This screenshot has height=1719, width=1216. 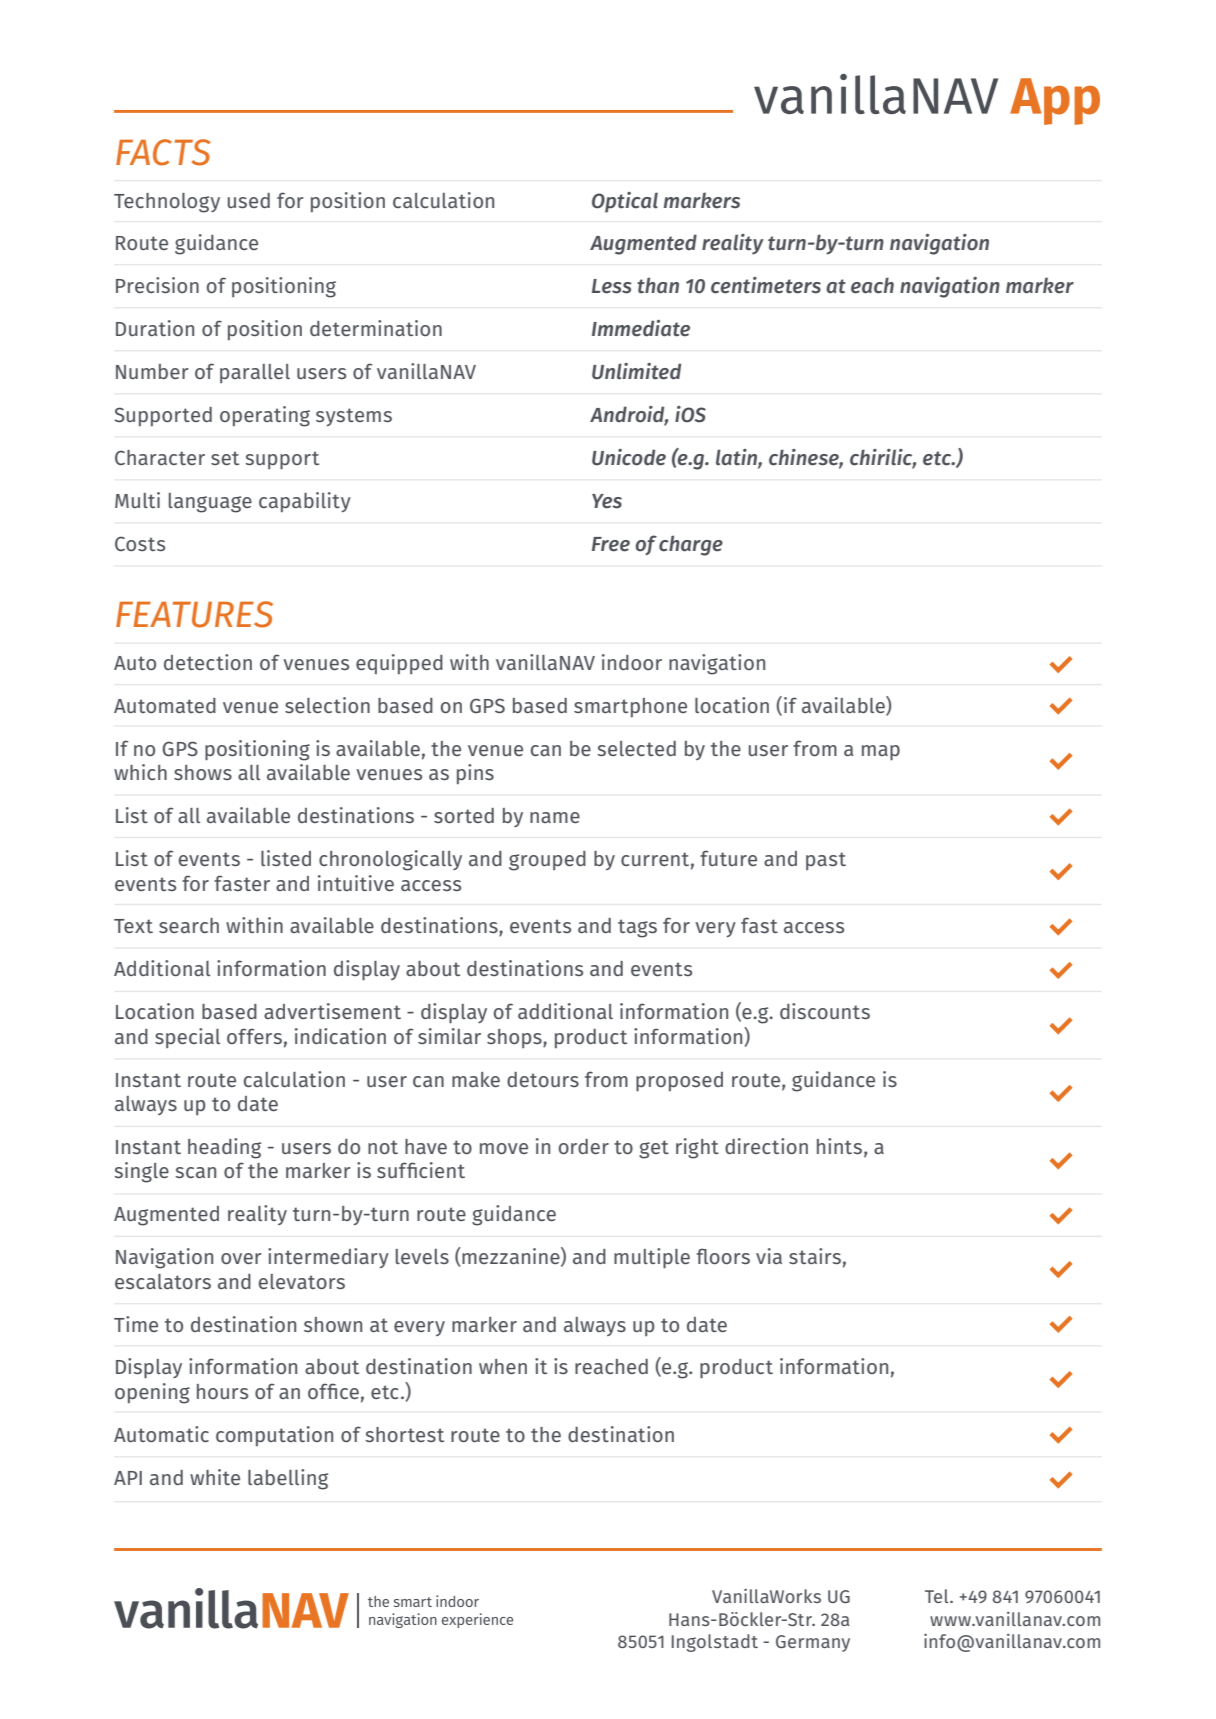 I want to click on white, so click(x=215, y=1477).
